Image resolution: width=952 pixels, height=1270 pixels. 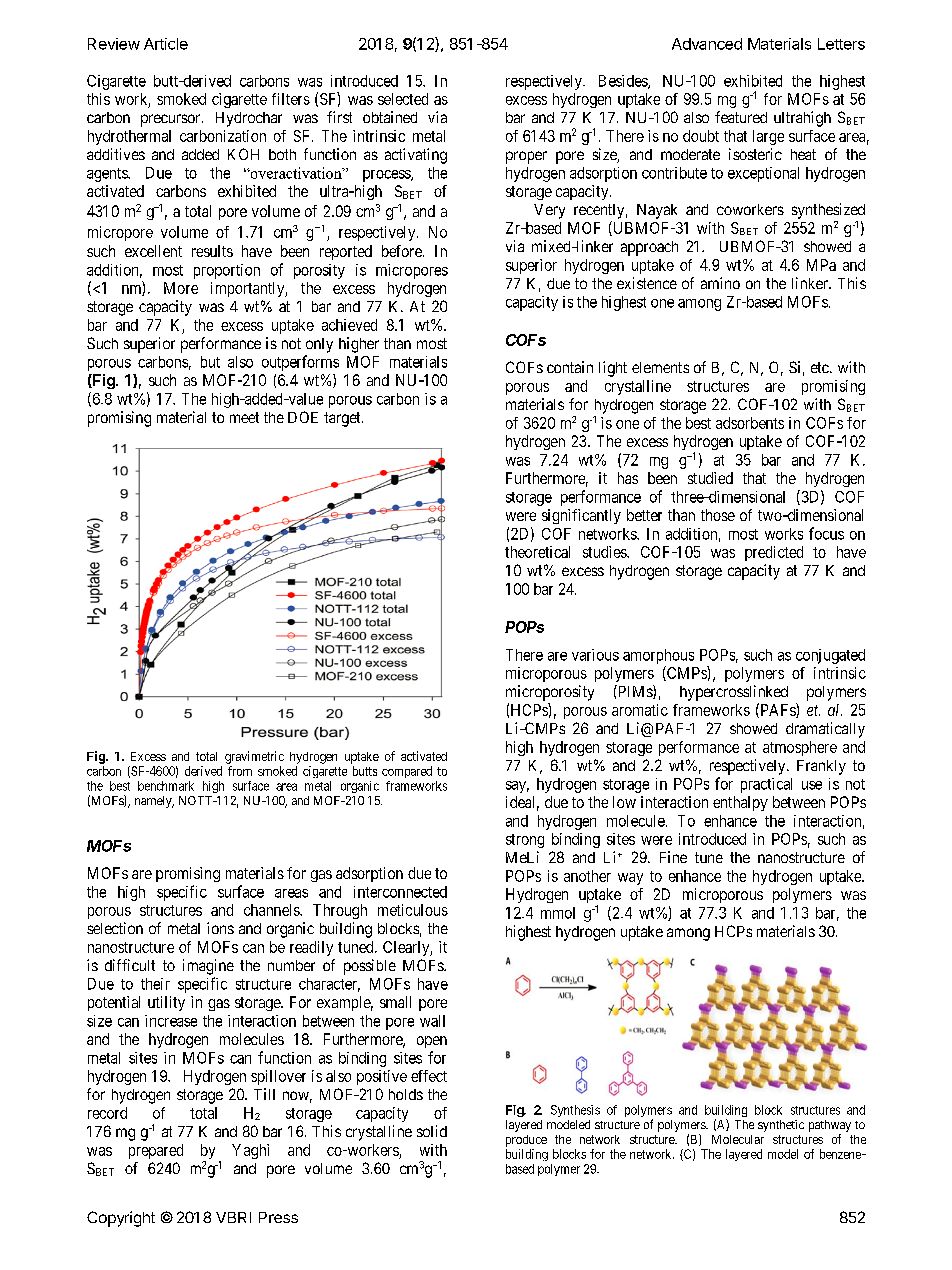 What do you see at coordinates (156, 1151) in the screenshot?
I see `prepared` at bounding box center [156, 1151].
